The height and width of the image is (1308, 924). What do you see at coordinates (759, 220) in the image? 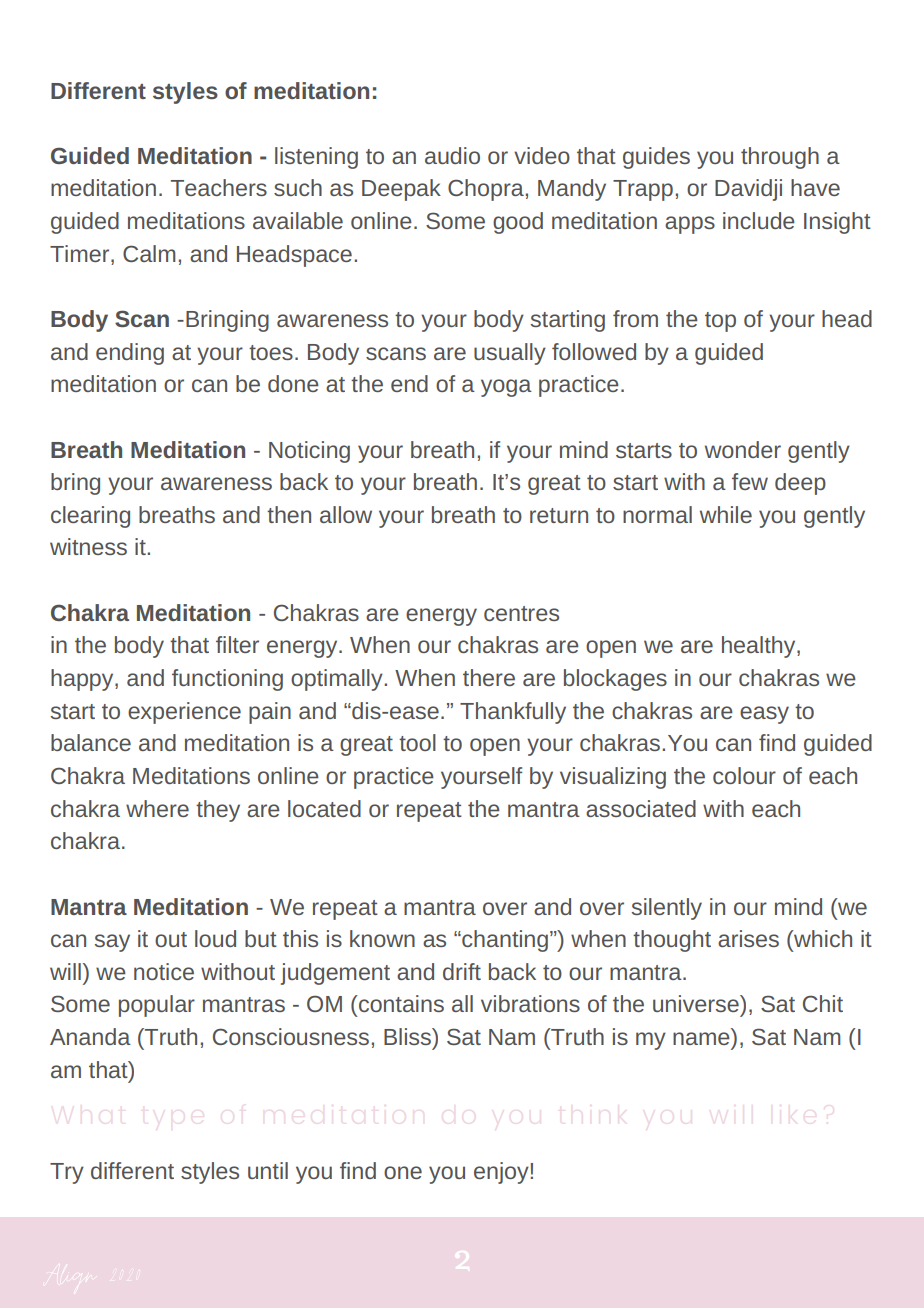
I see `include` at bounding box center [759, 220].
